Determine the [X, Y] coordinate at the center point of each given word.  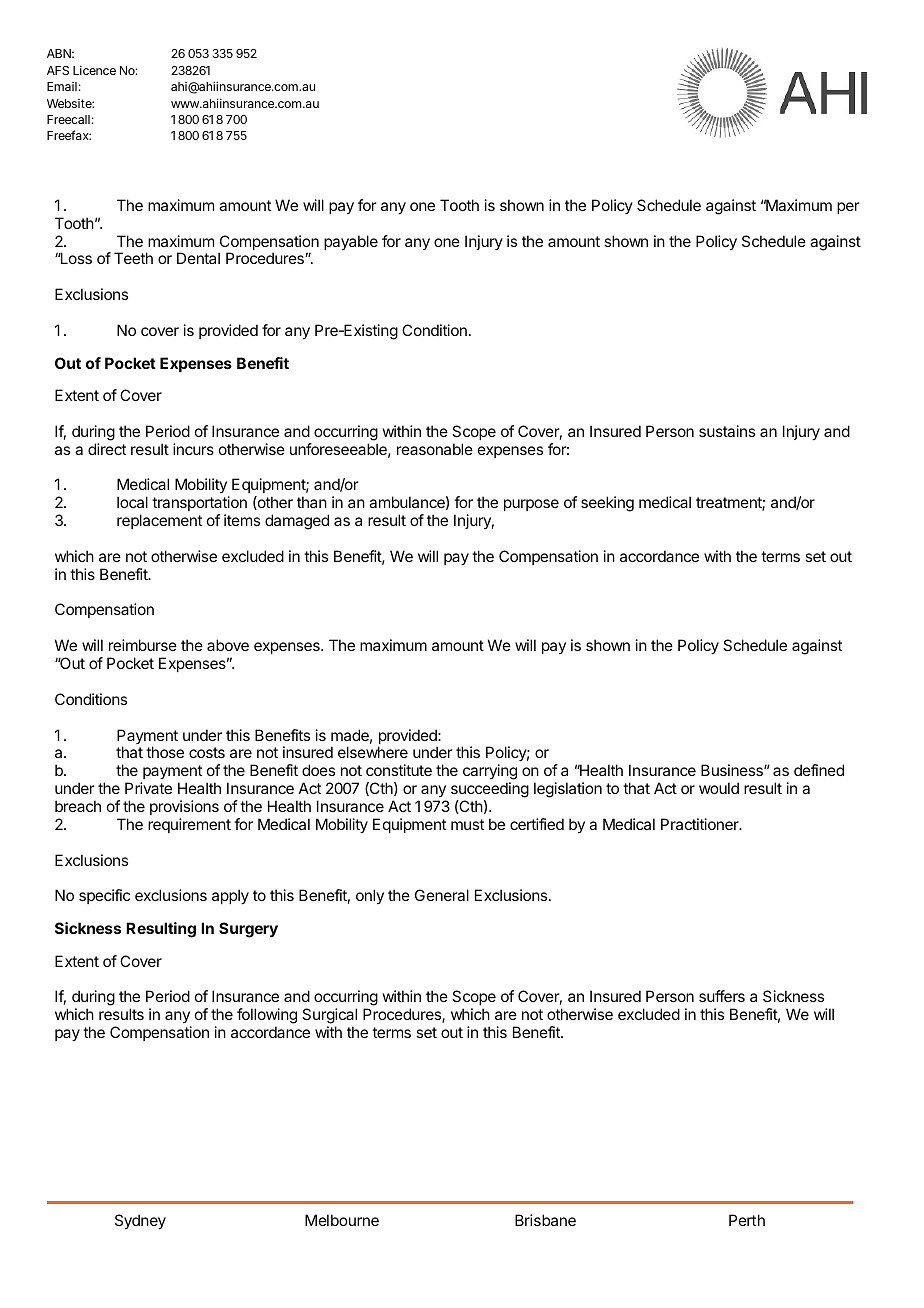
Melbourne [342, 1220]
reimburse [143, 645]
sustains [727, 431]
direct [107, 449]
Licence [94, 70]
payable [351, 243]
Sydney [140, 1222]
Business [733, 770]
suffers [722, 996]
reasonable [435, 449]
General [442, 895]
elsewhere [373, 752]
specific [104, 896]
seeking [607, 504]
